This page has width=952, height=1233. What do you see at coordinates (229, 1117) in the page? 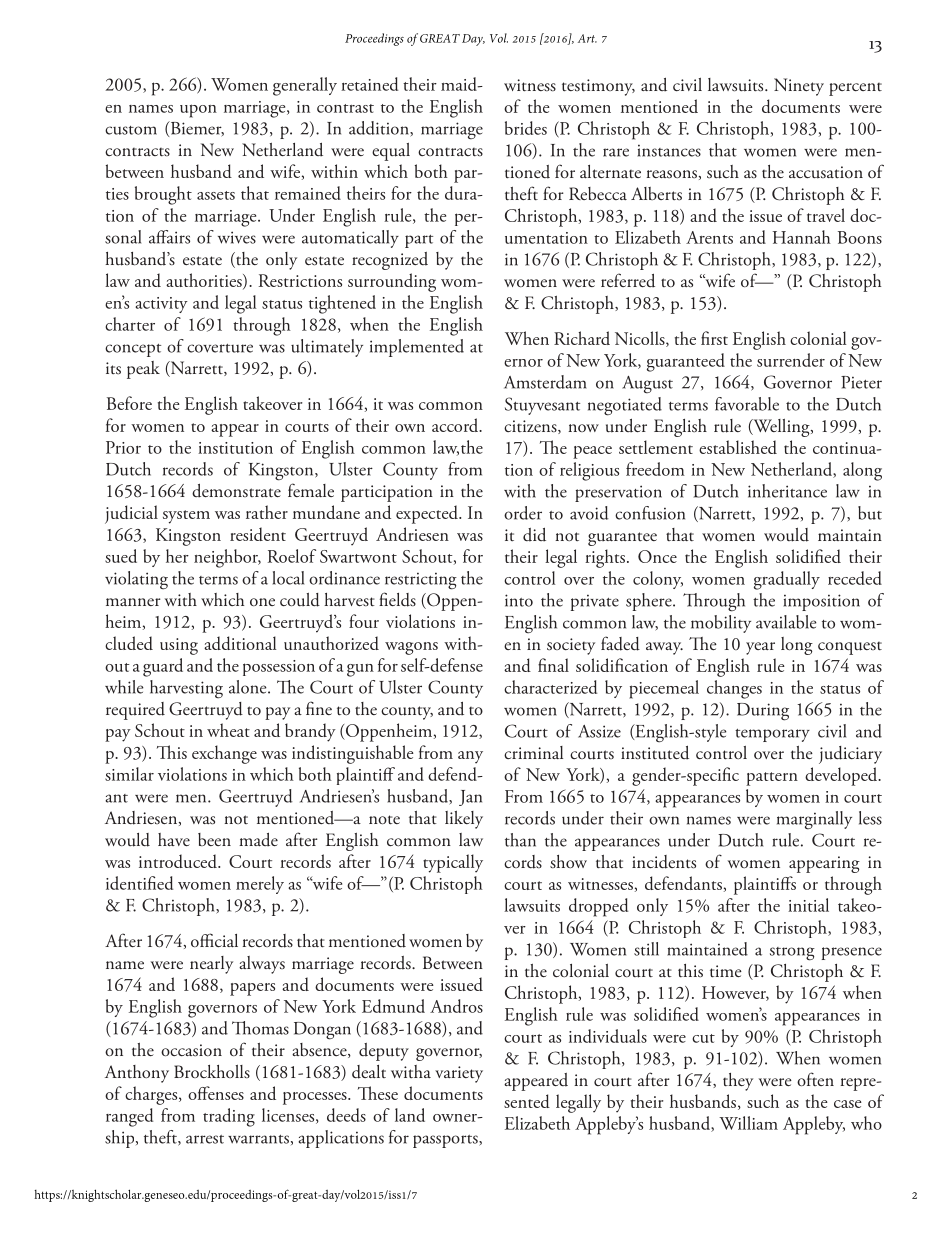
I see `trading` at bounding box center [229, 1117].
